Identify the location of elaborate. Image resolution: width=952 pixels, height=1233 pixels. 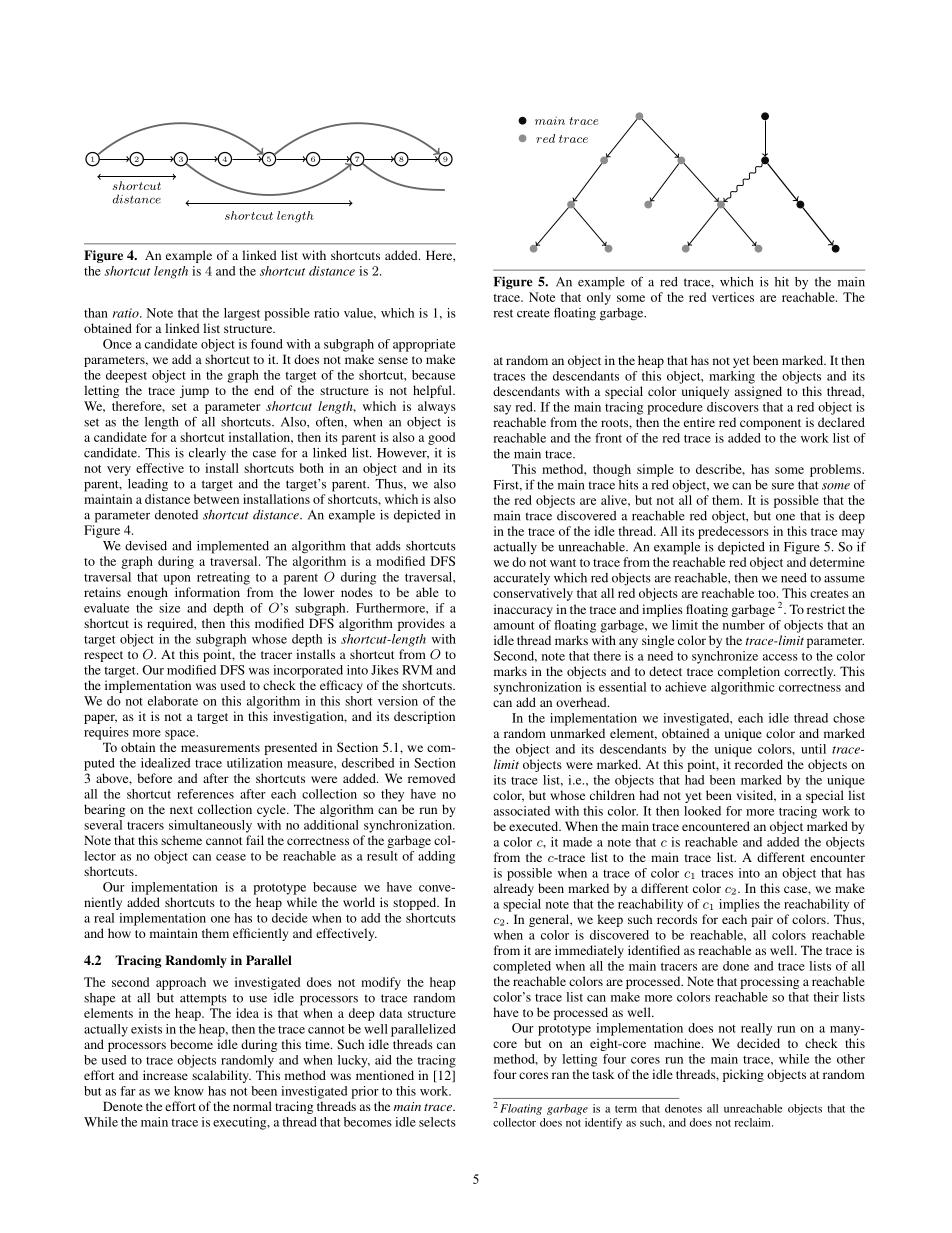
(173, 701).
